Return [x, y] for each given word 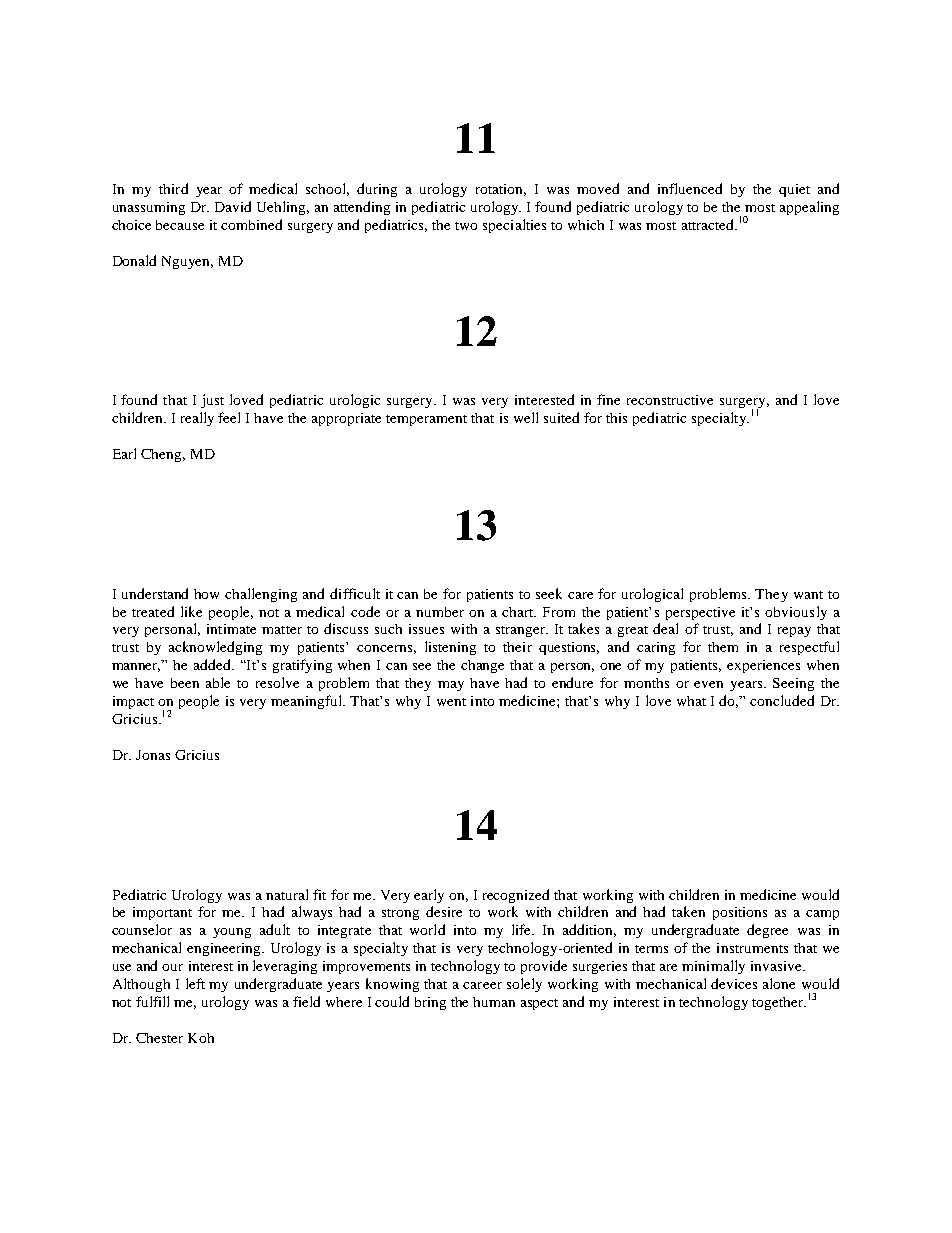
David [233, 206]
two [466, 226]
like [191, 611]
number [440, 612]
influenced [690, 188]
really [197, 419]
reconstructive [670, 400]
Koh [201, 1038]
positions [740, 913]
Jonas [153, 755]
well [526, 417]
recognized [516, 896]
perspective [700, 613]
